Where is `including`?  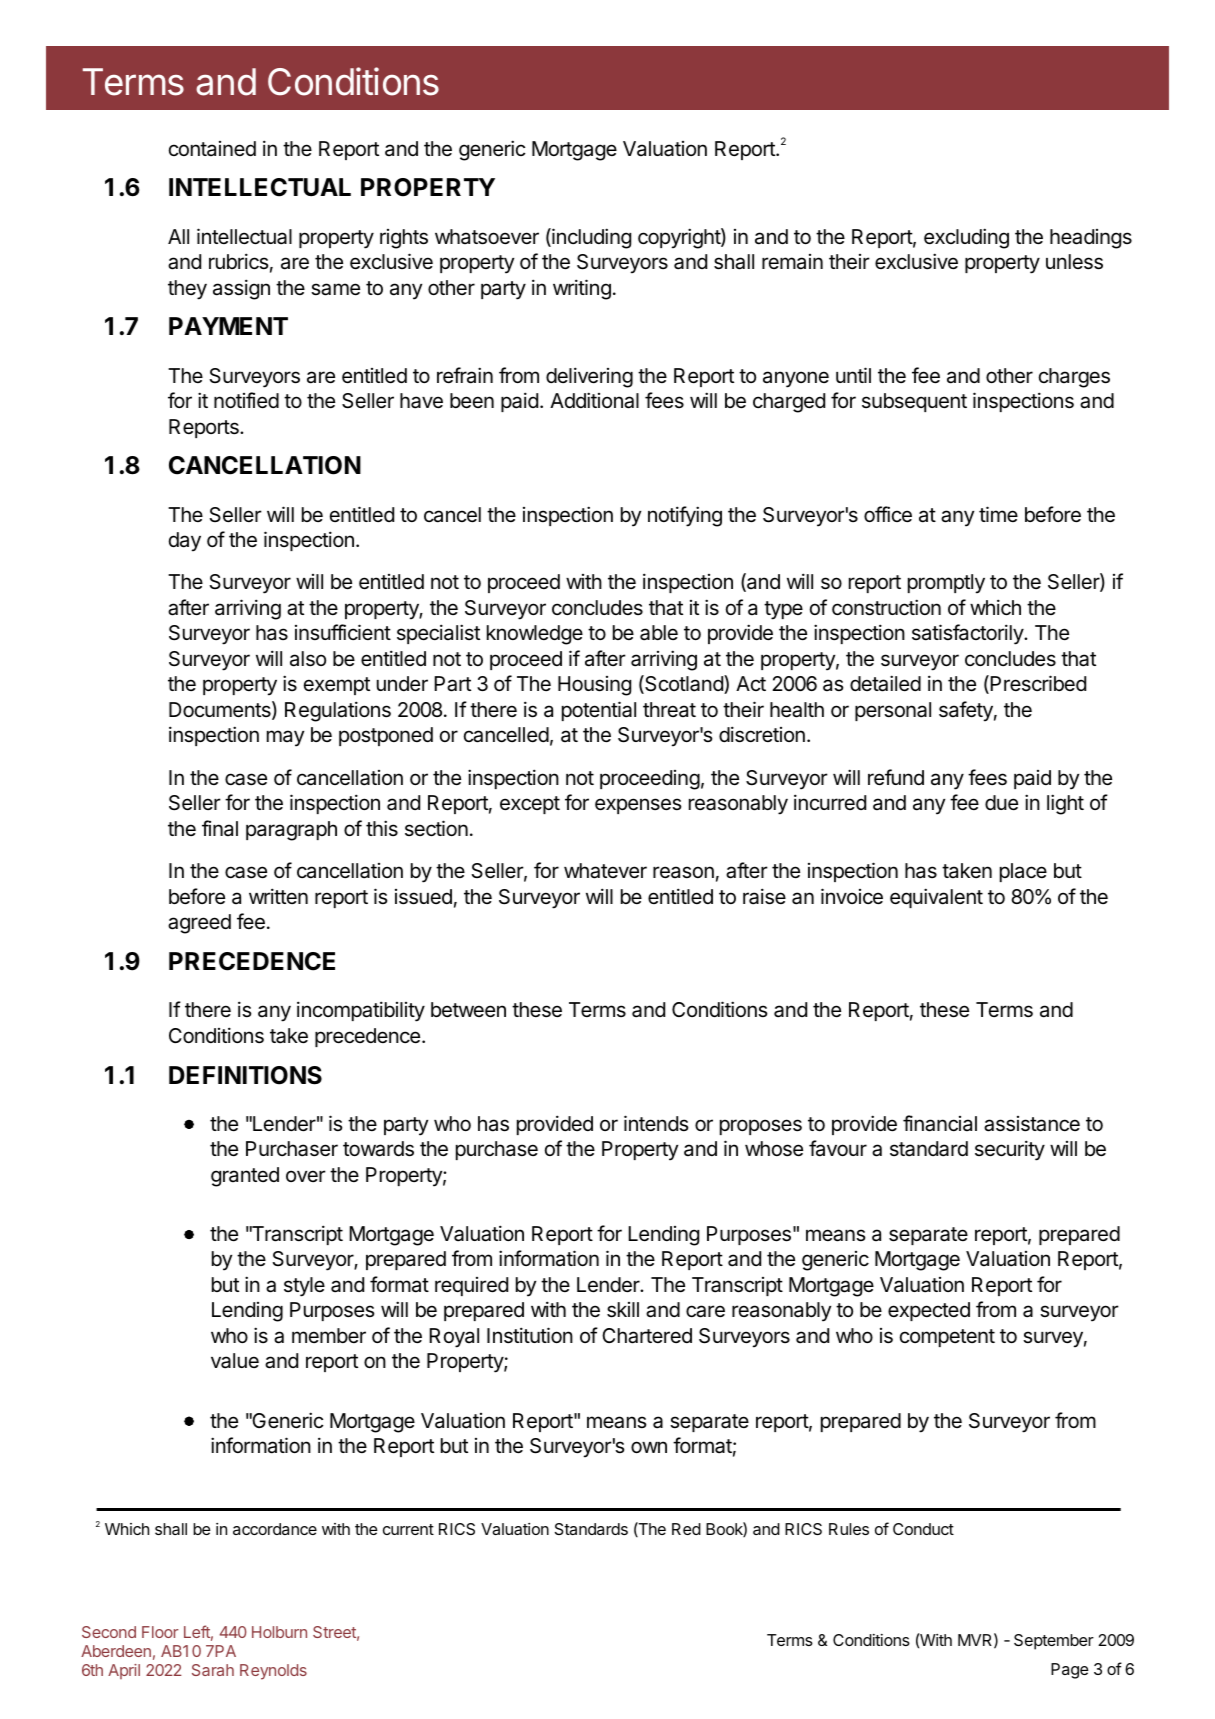 including is located at coordinates (590, 238).
